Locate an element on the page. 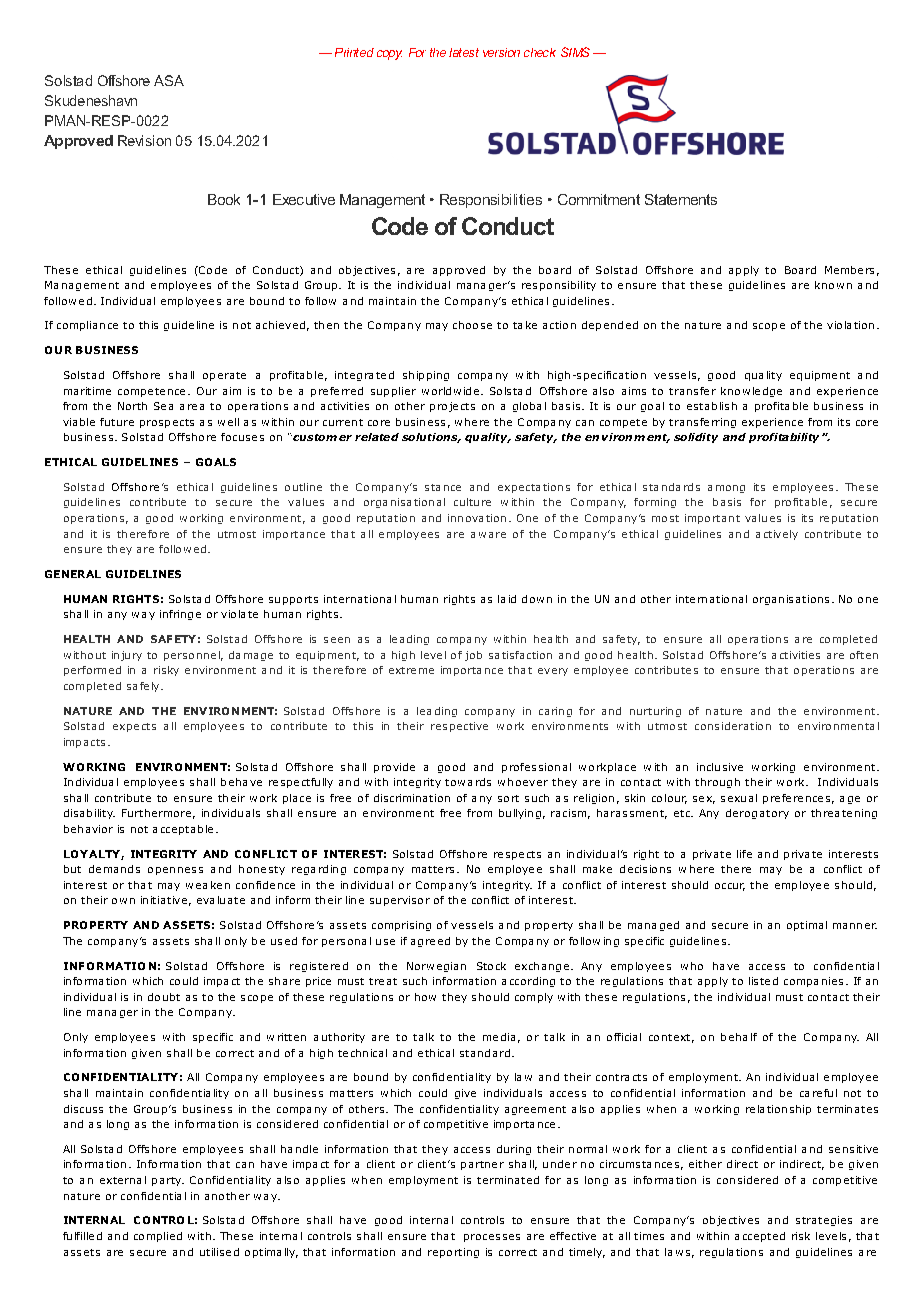 This page has width=924, height=1308. life is located at coordinates (744, 854).
